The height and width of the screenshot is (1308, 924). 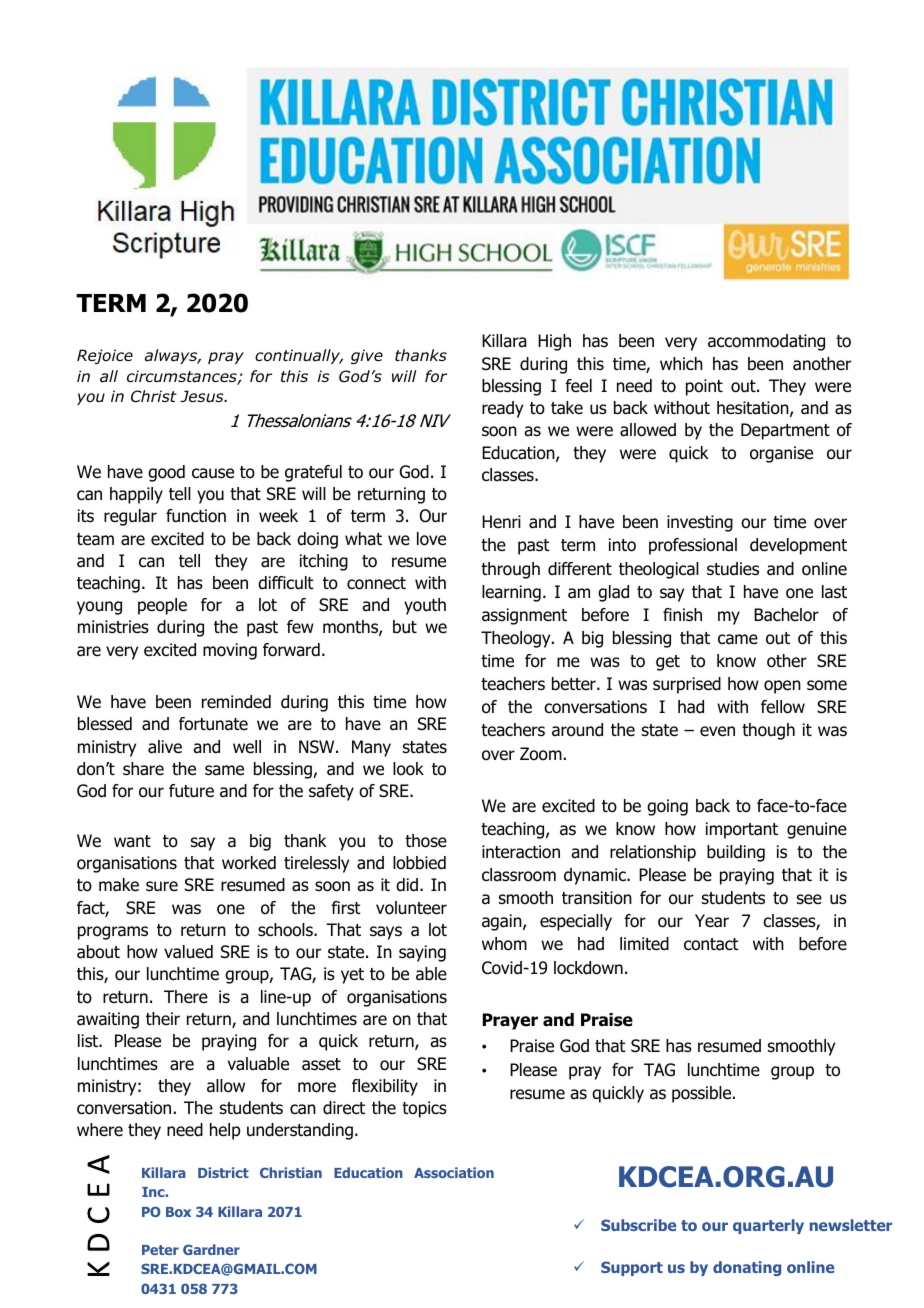 I want to click on always, so click(x=172, y=356).
